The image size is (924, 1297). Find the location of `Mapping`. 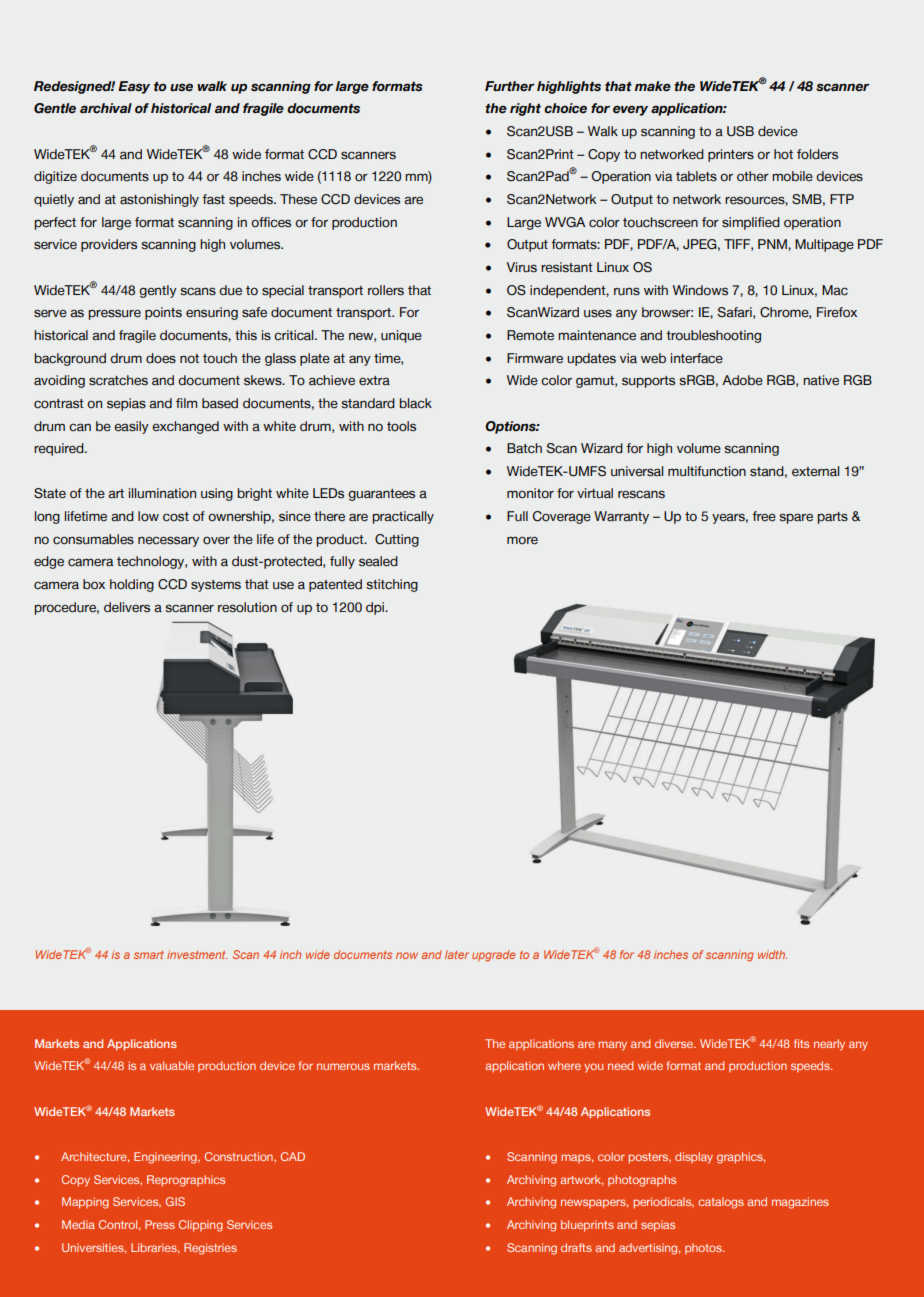

Mapping is located at coordinates (85, 1203).
